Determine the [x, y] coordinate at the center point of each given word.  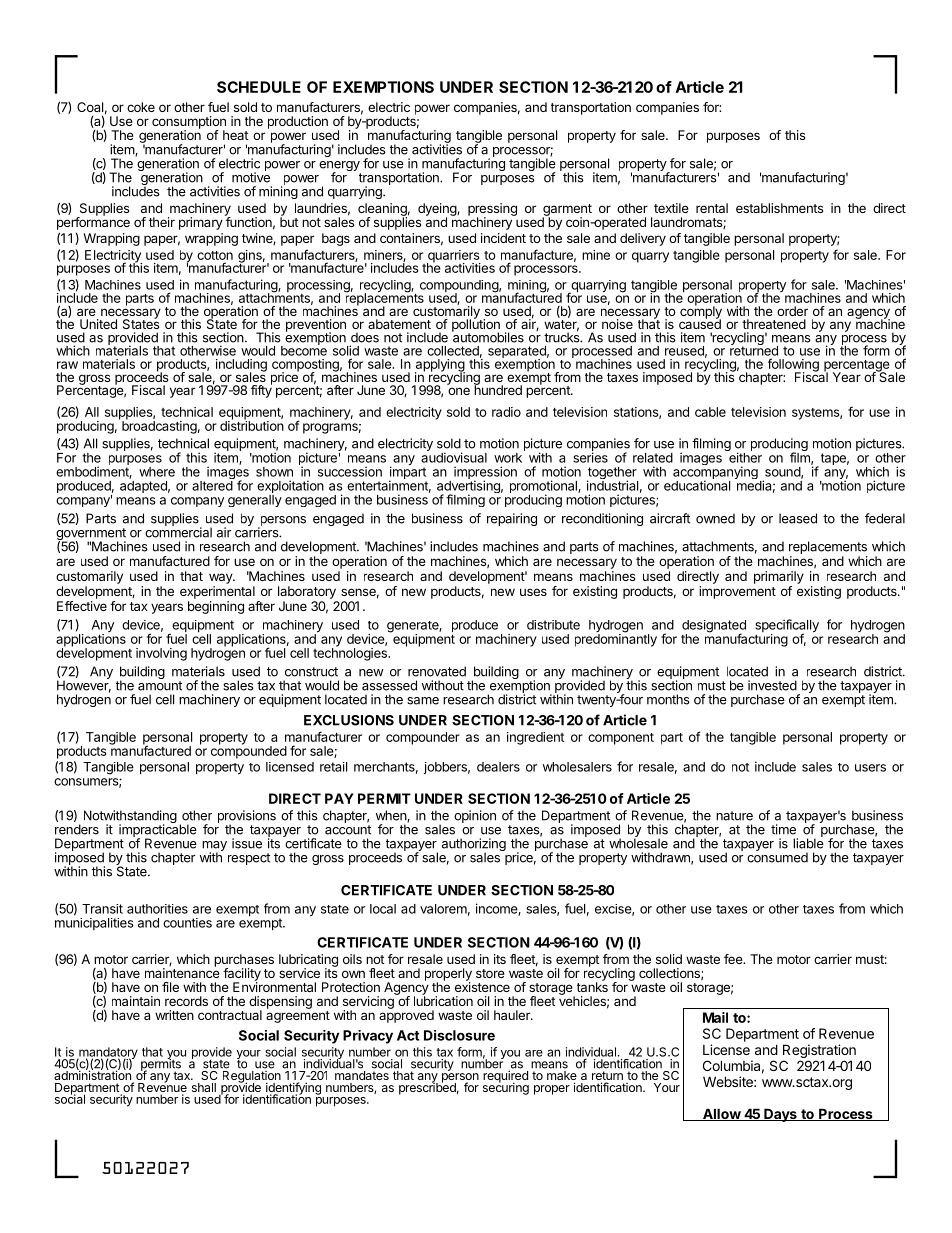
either [744, 456]
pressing [492, 210]
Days [780, 1115]
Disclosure [459, 1035]
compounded [249, 751]
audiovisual [454, 456]
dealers [498, 767]
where [157, 472]
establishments [779, 208]
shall [204, 1087]
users [870, 768]
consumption [189, 123]
